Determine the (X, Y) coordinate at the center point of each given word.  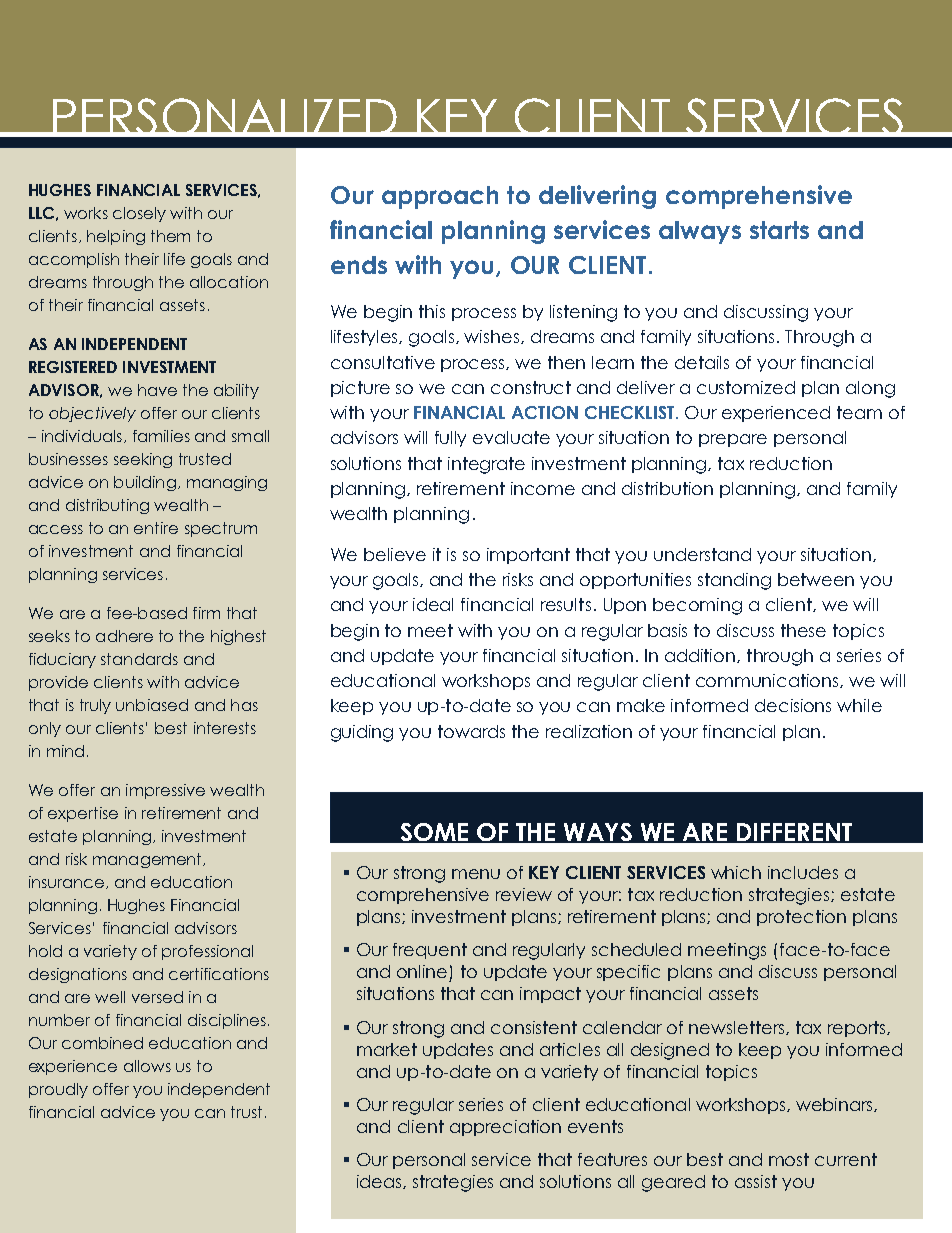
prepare (733, 440)
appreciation (505, 1128)
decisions (793, 705)
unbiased (152, 705)
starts (779, 230)
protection (801, 918)
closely (139, 214)
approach (440, 197)
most (789, 1159)
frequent (430, 951)
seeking (143, 460)
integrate (486, 465)
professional (207, 952)
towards (471, 731)
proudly (58, 1090)
